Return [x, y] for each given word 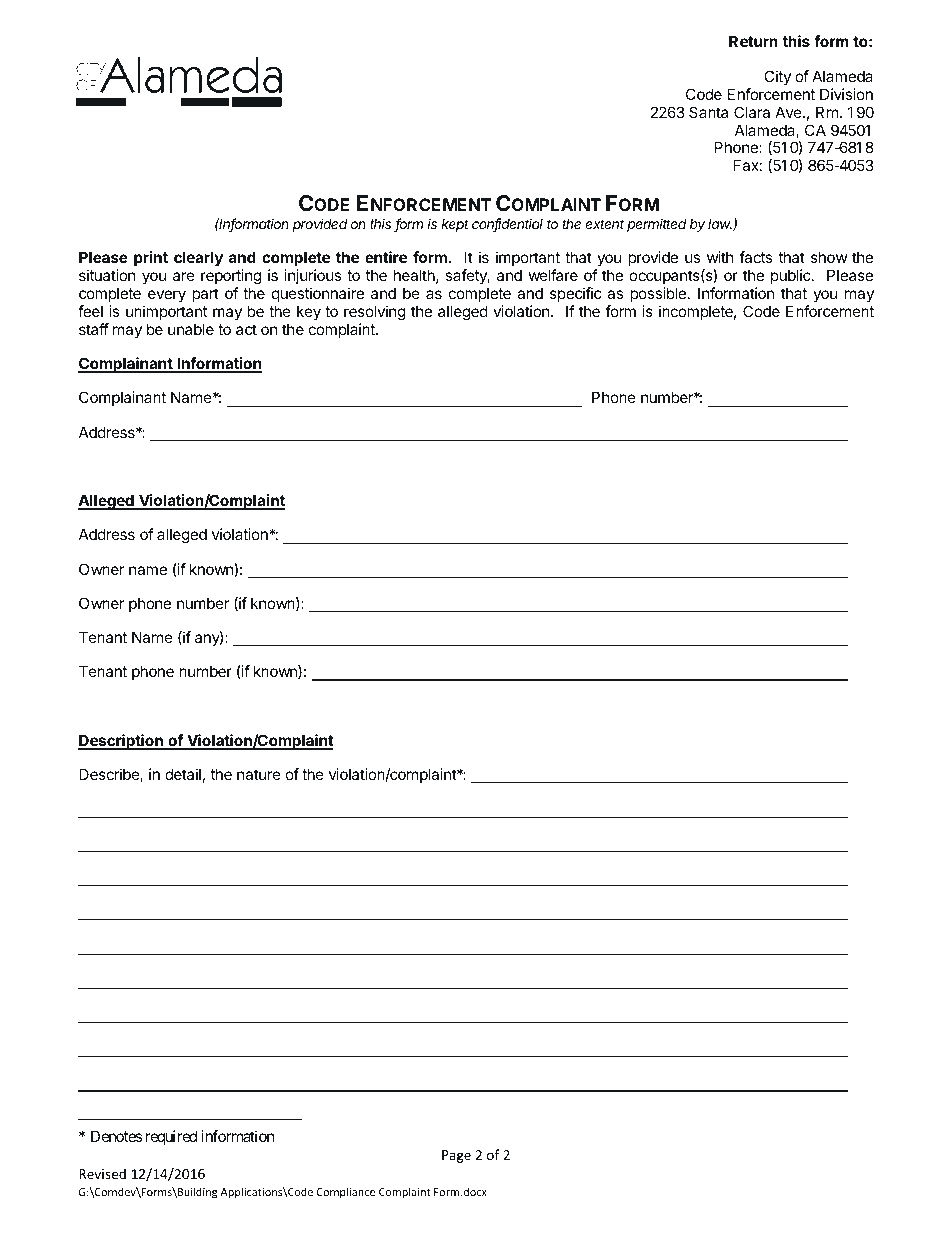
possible [658, 294]
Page [456, 1156]
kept [455, 225]
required [171, 1137]
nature [259, 774]
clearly [198, 258]
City [777, 77]
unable [191, 329]
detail [183, 774]
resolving [375, 313]
